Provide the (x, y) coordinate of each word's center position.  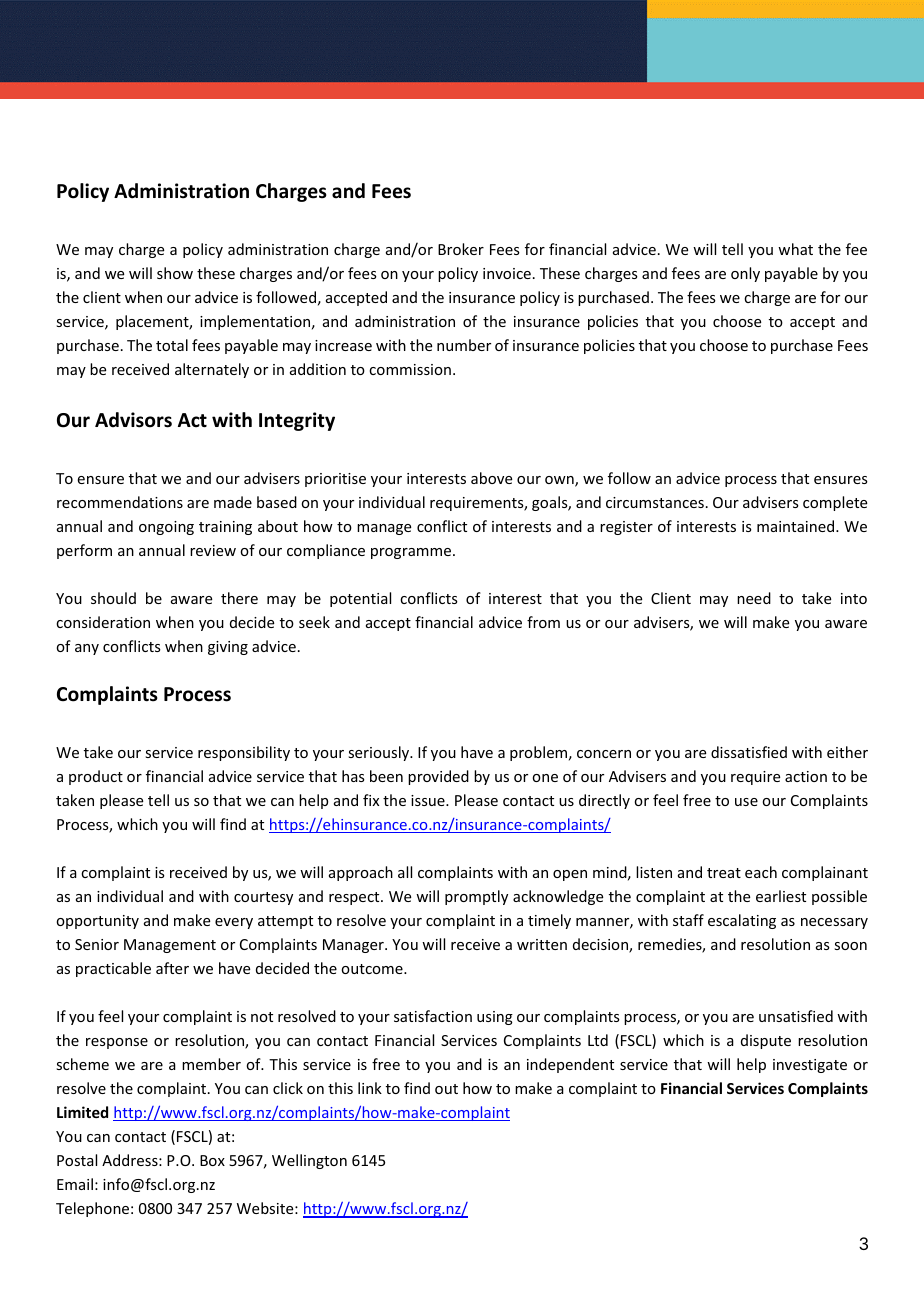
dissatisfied (749, 752)
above (491, 478)
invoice (507, 273)
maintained (797, 526)
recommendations (120, 502)
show (175, 273)
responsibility (244, 753)
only (745, 274)
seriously (380, 753)
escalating (742, 921)
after (172, 968)
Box (212, 1160)
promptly (476, 897)
